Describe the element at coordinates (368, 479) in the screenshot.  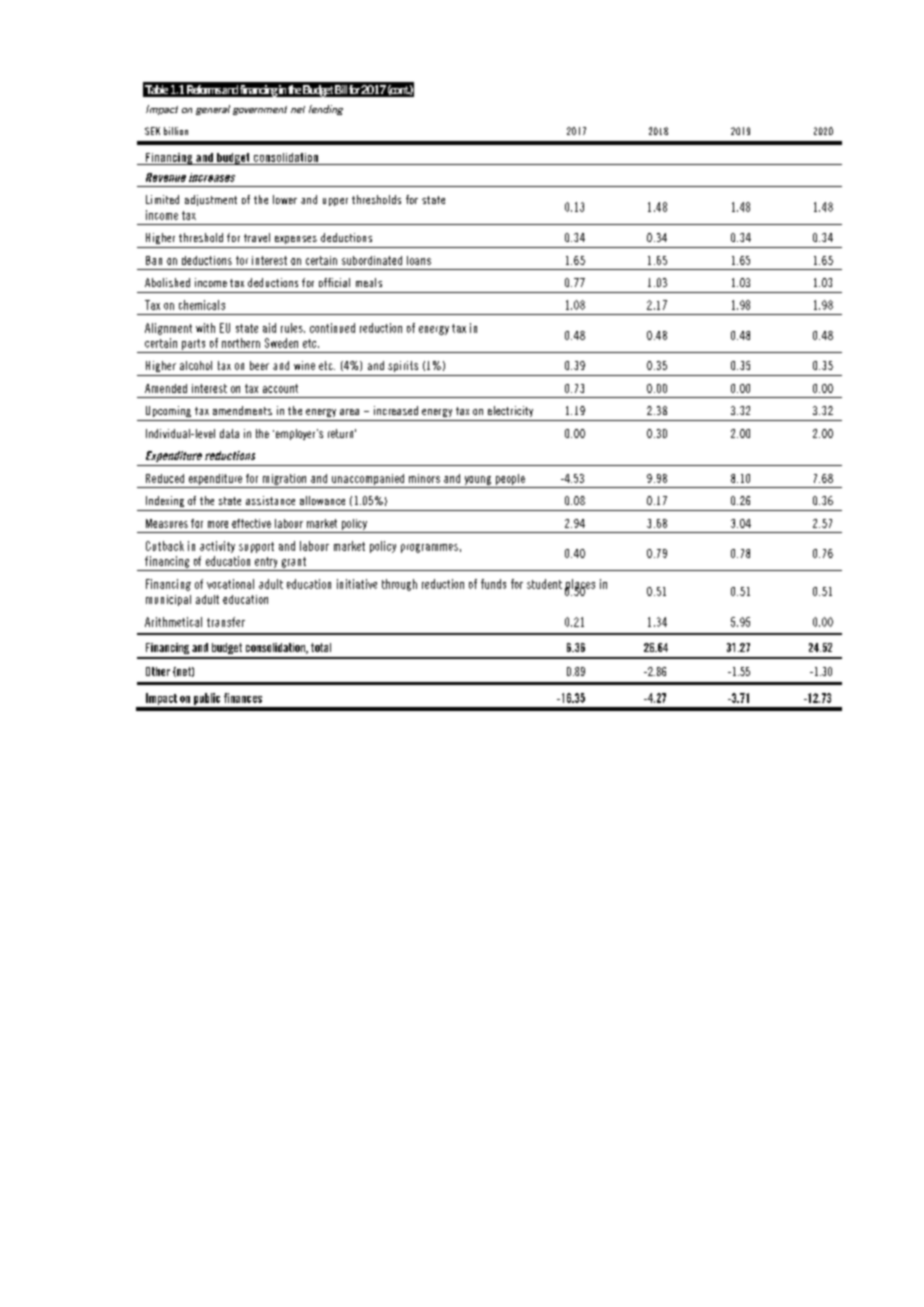
I see `unaccompanied` at that location.
